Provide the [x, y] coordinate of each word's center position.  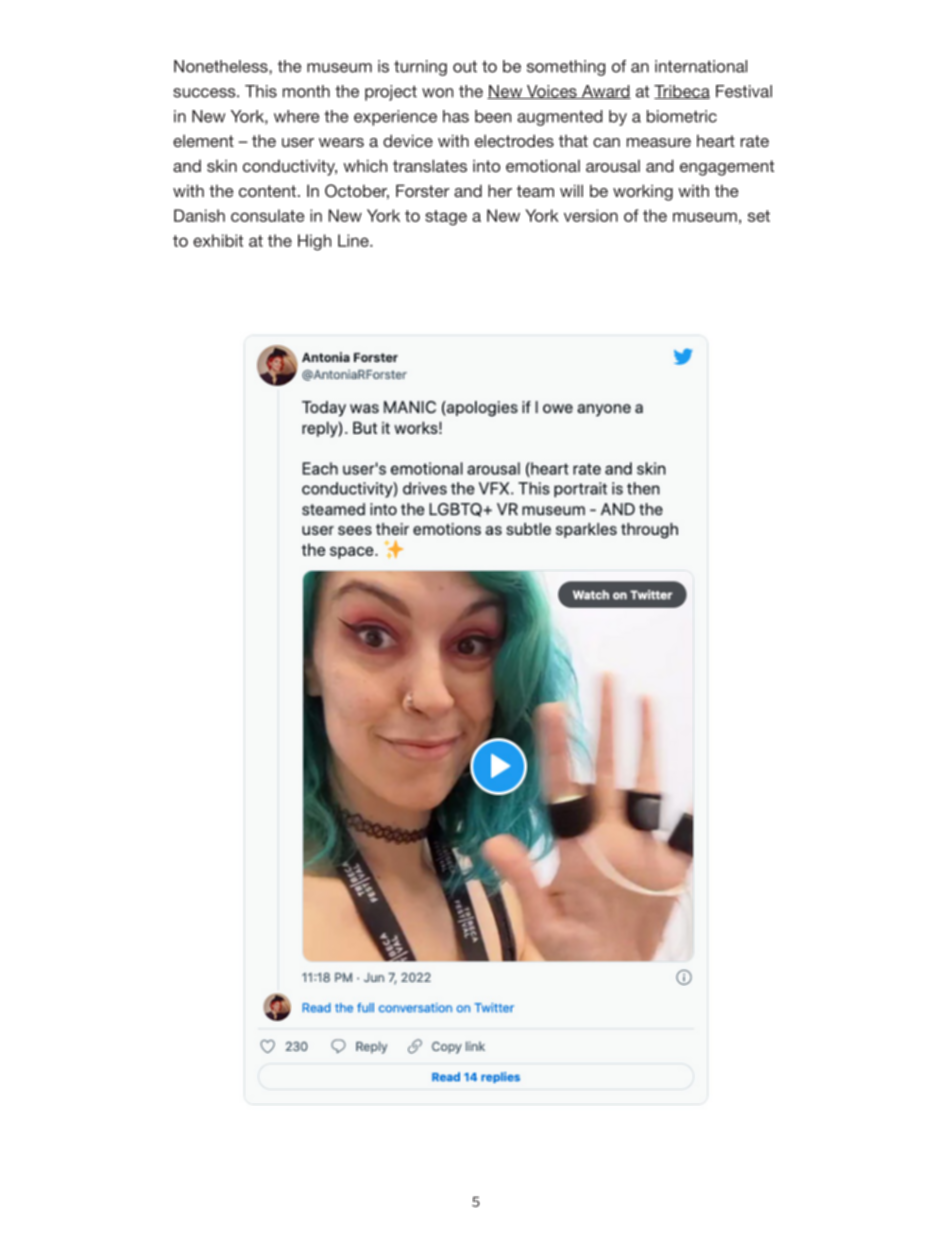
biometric [682, 116]
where [296, 116]
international [701, 66]
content [267, 191]
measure [659, 142]
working [643, 192]
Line [354, 240]
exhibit [218, 240]
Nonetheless [222, 66]
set [759, 216]
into [486, 166]
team [535, 191]
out [465, 66]
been [493, 116]
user [298, 142]
